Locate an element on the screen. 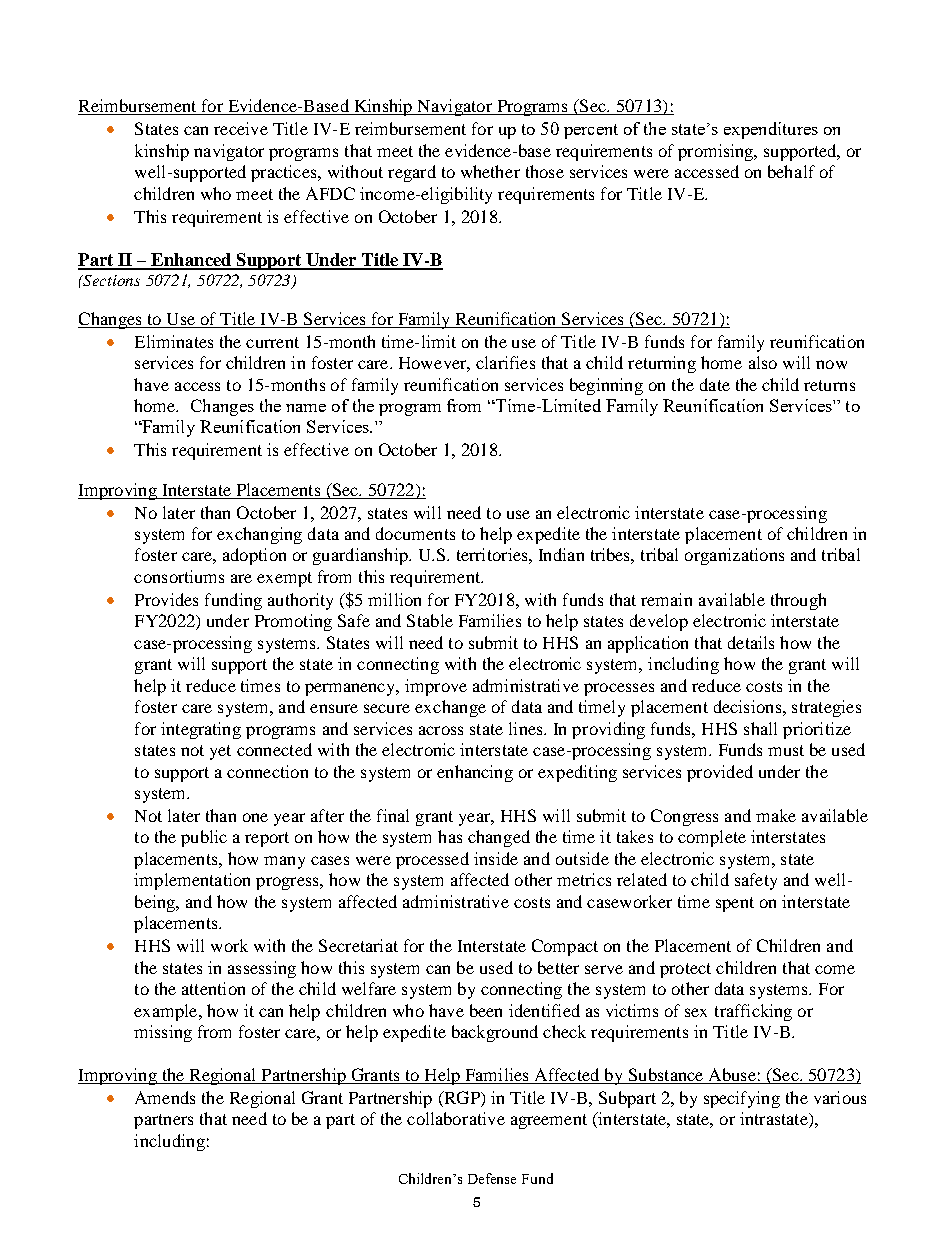 This screenshot has width=952, height=1233. Amends is located at coordinates (165, 1097).
